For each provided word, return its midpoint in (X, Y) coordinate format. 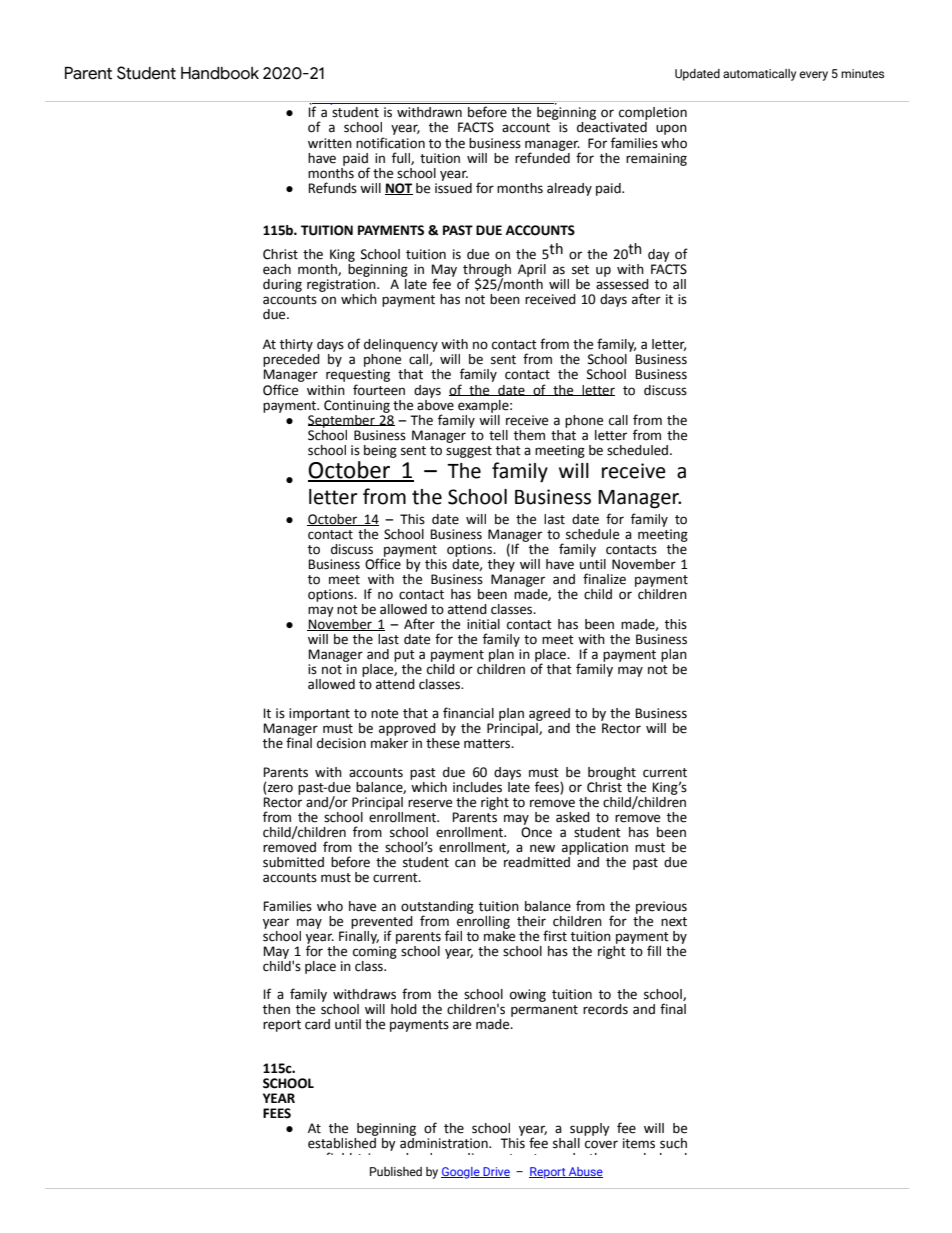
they (501, 564)
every (813, 76)
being (380, 451)
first (555, 936)
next (674, 922)
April (532, 270)
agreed (549, 714)
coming (375, 952)
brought (612, 773)
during (282, 285)
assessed (622, 284)
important (319, 714)
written (330, 143)
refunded (542, 157)
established (342, 1142)
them (529, 435)
